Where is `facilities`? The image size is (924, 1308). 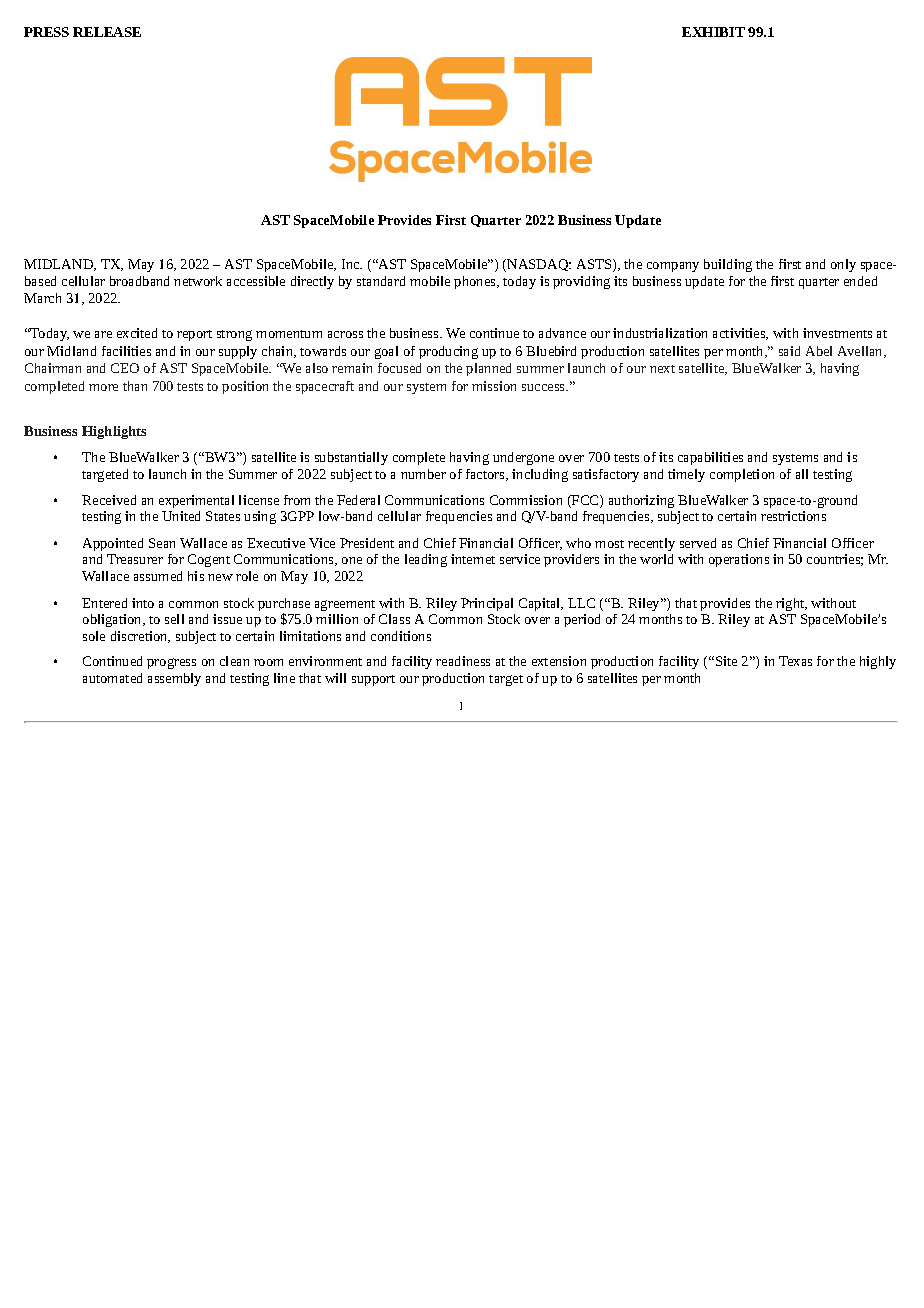 facilities is located at coordinates (126, 351).
